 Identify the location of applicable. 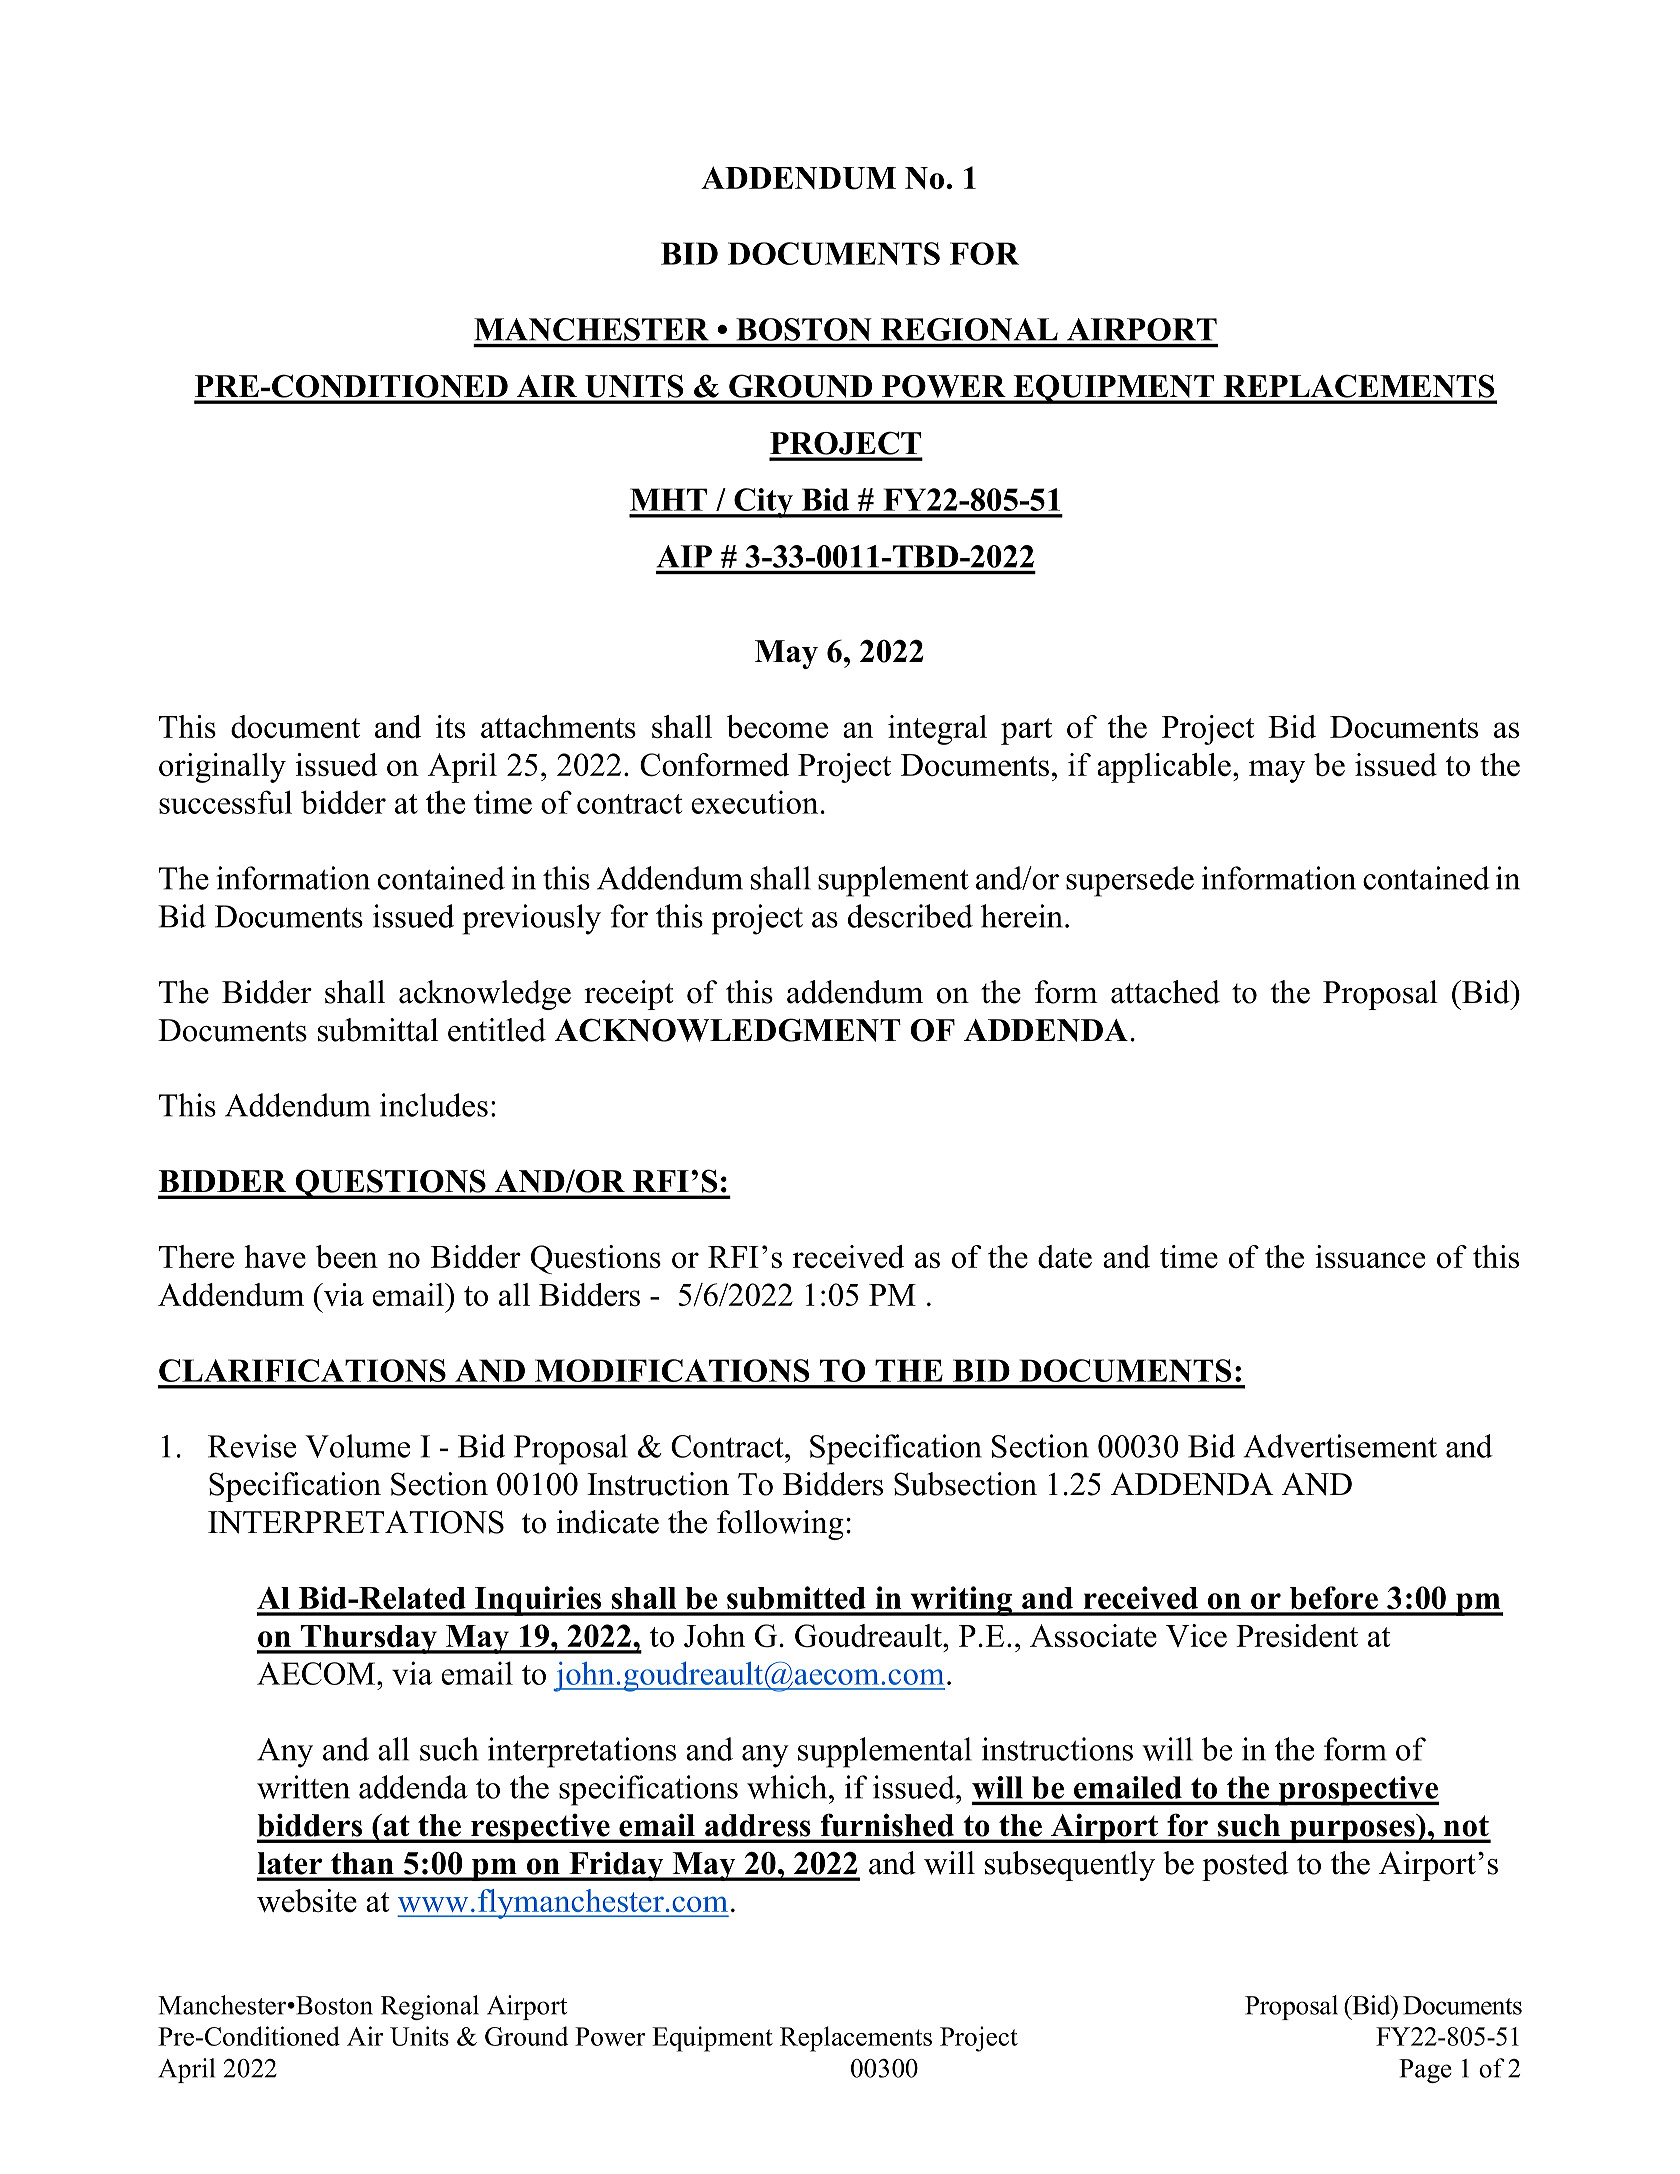
(1164, 768).
